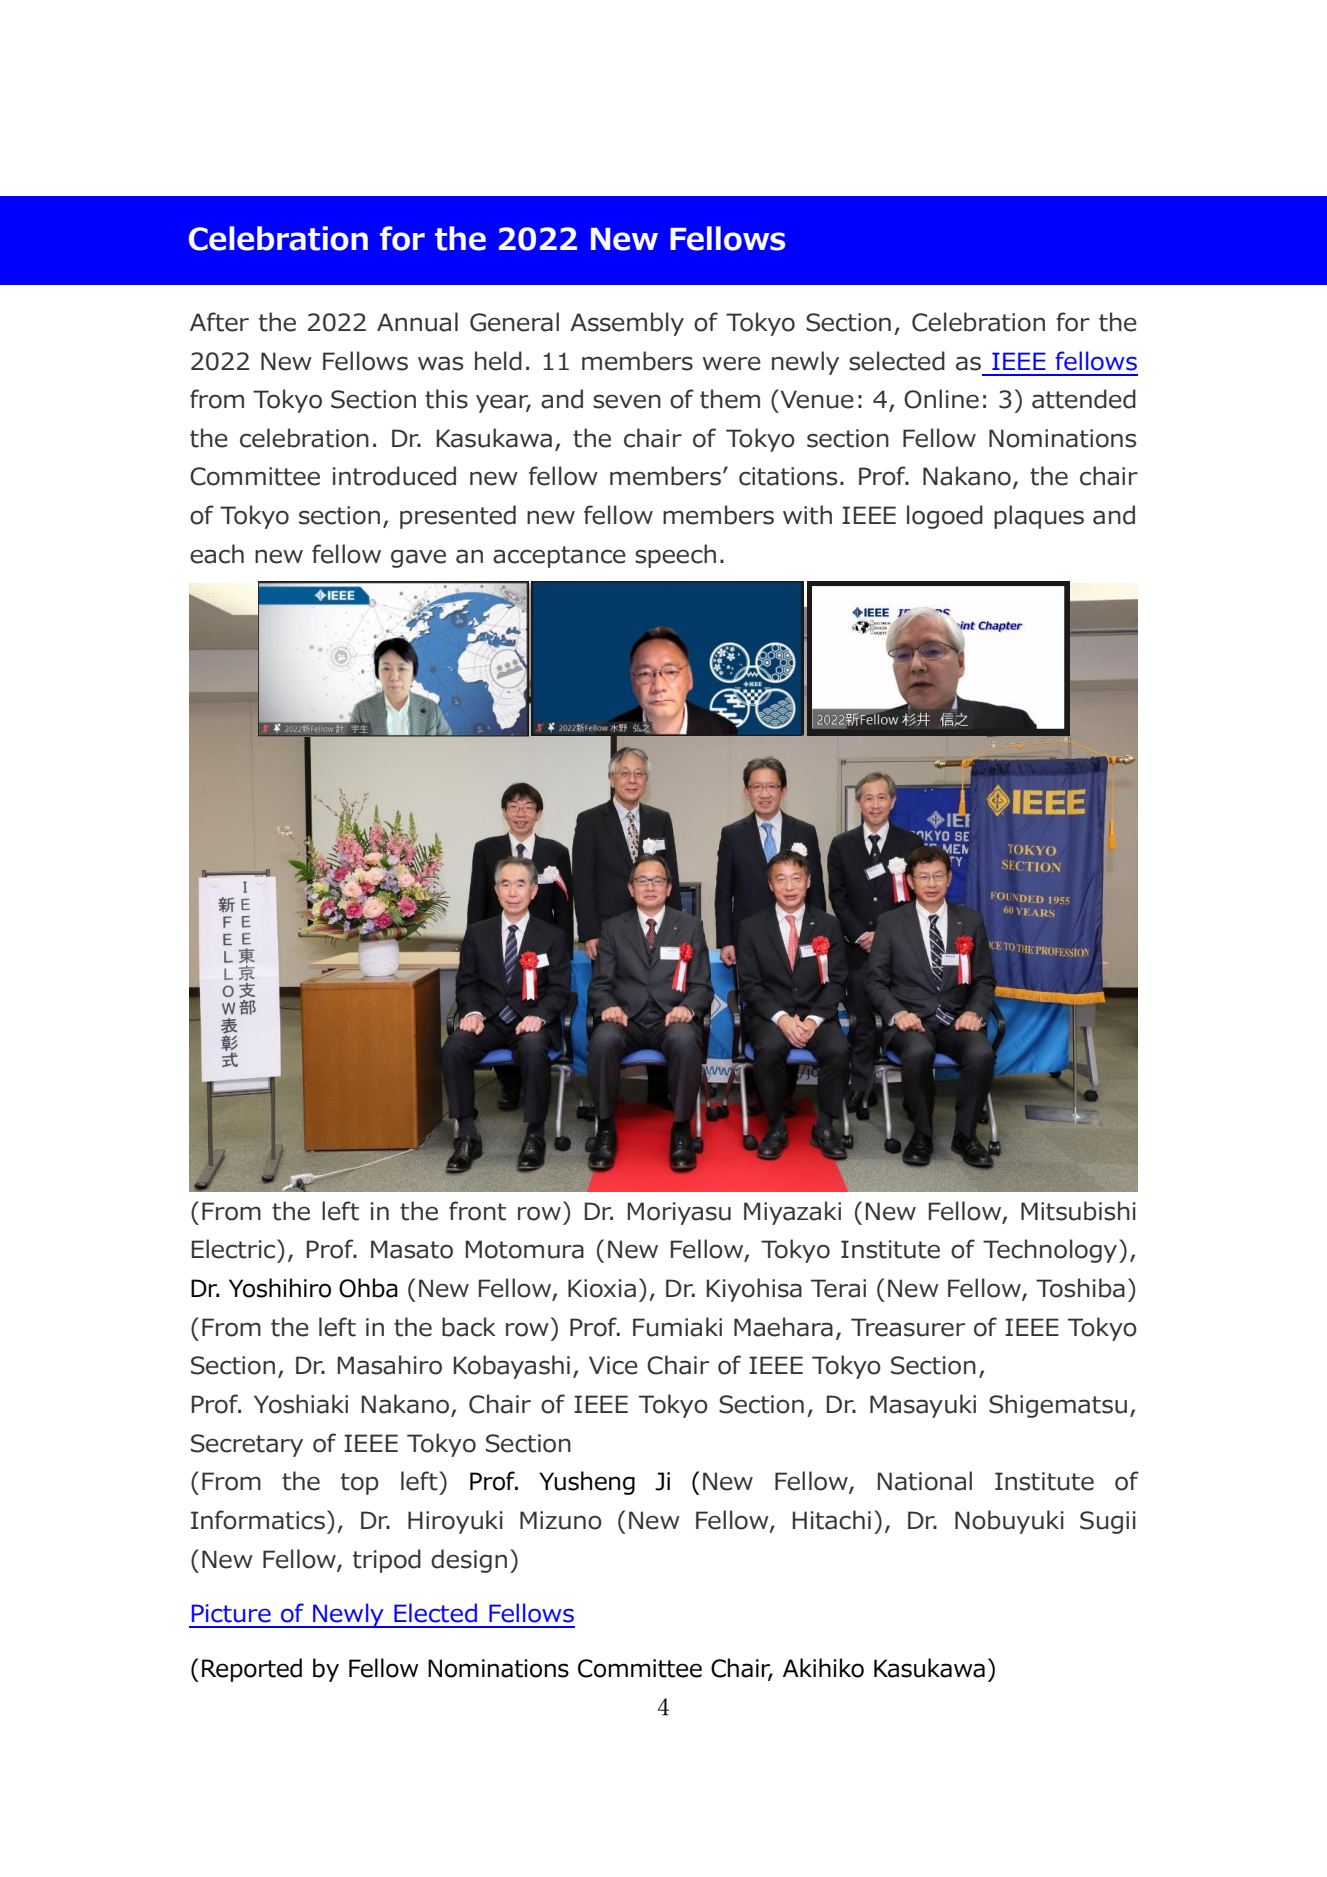  What do you see at coordinates (477, 1211) in the screenshot?
I see `front` at bounding box center [477, 1211].
